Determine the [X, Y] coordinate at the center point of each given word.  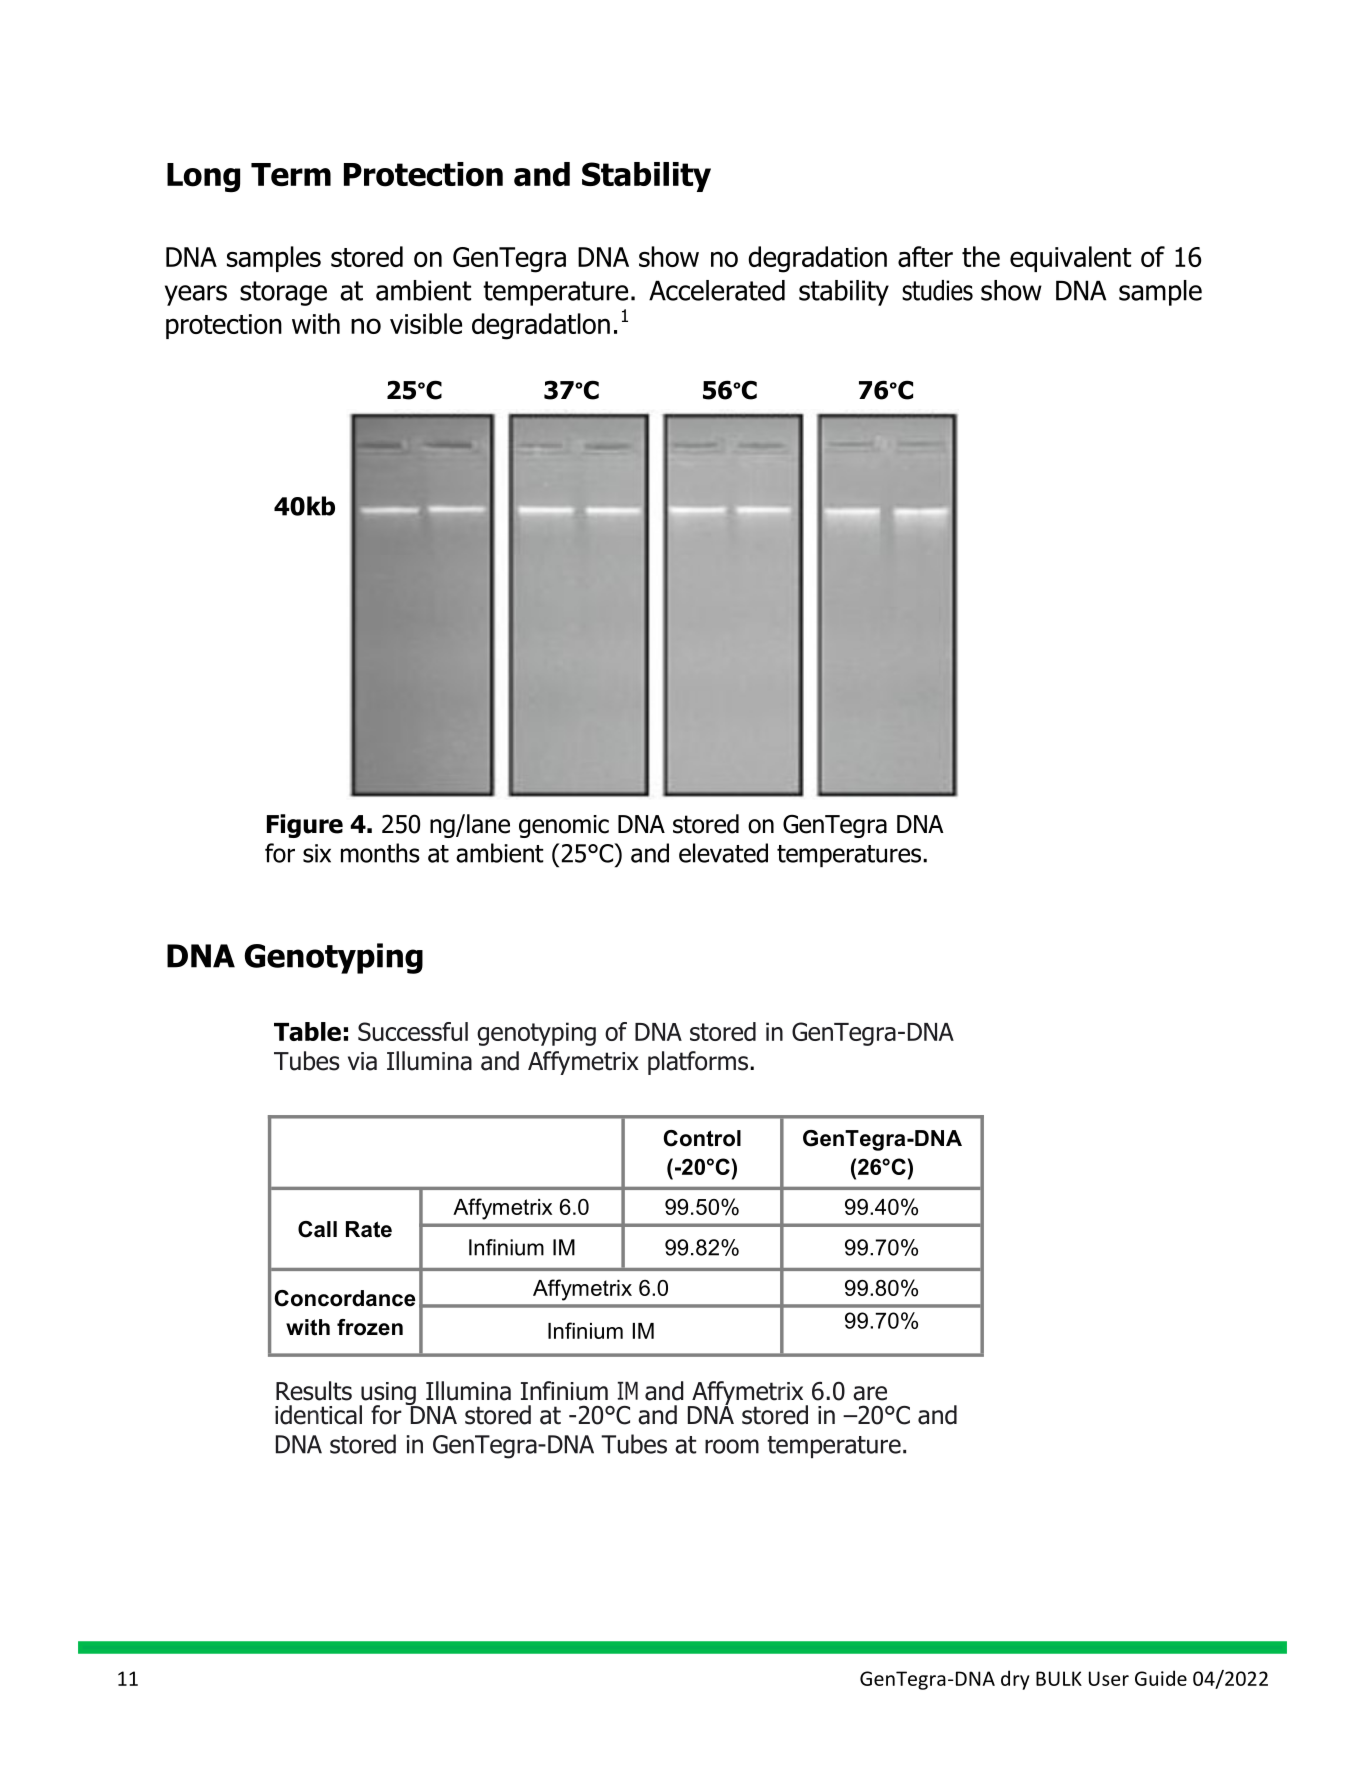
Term [291, 175]
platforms [698, 1063]
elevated [723, 853]
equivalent [1070, 259]
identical [318, 1415]
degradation [817, 259]
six [317, 853]
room [732, 1446]
